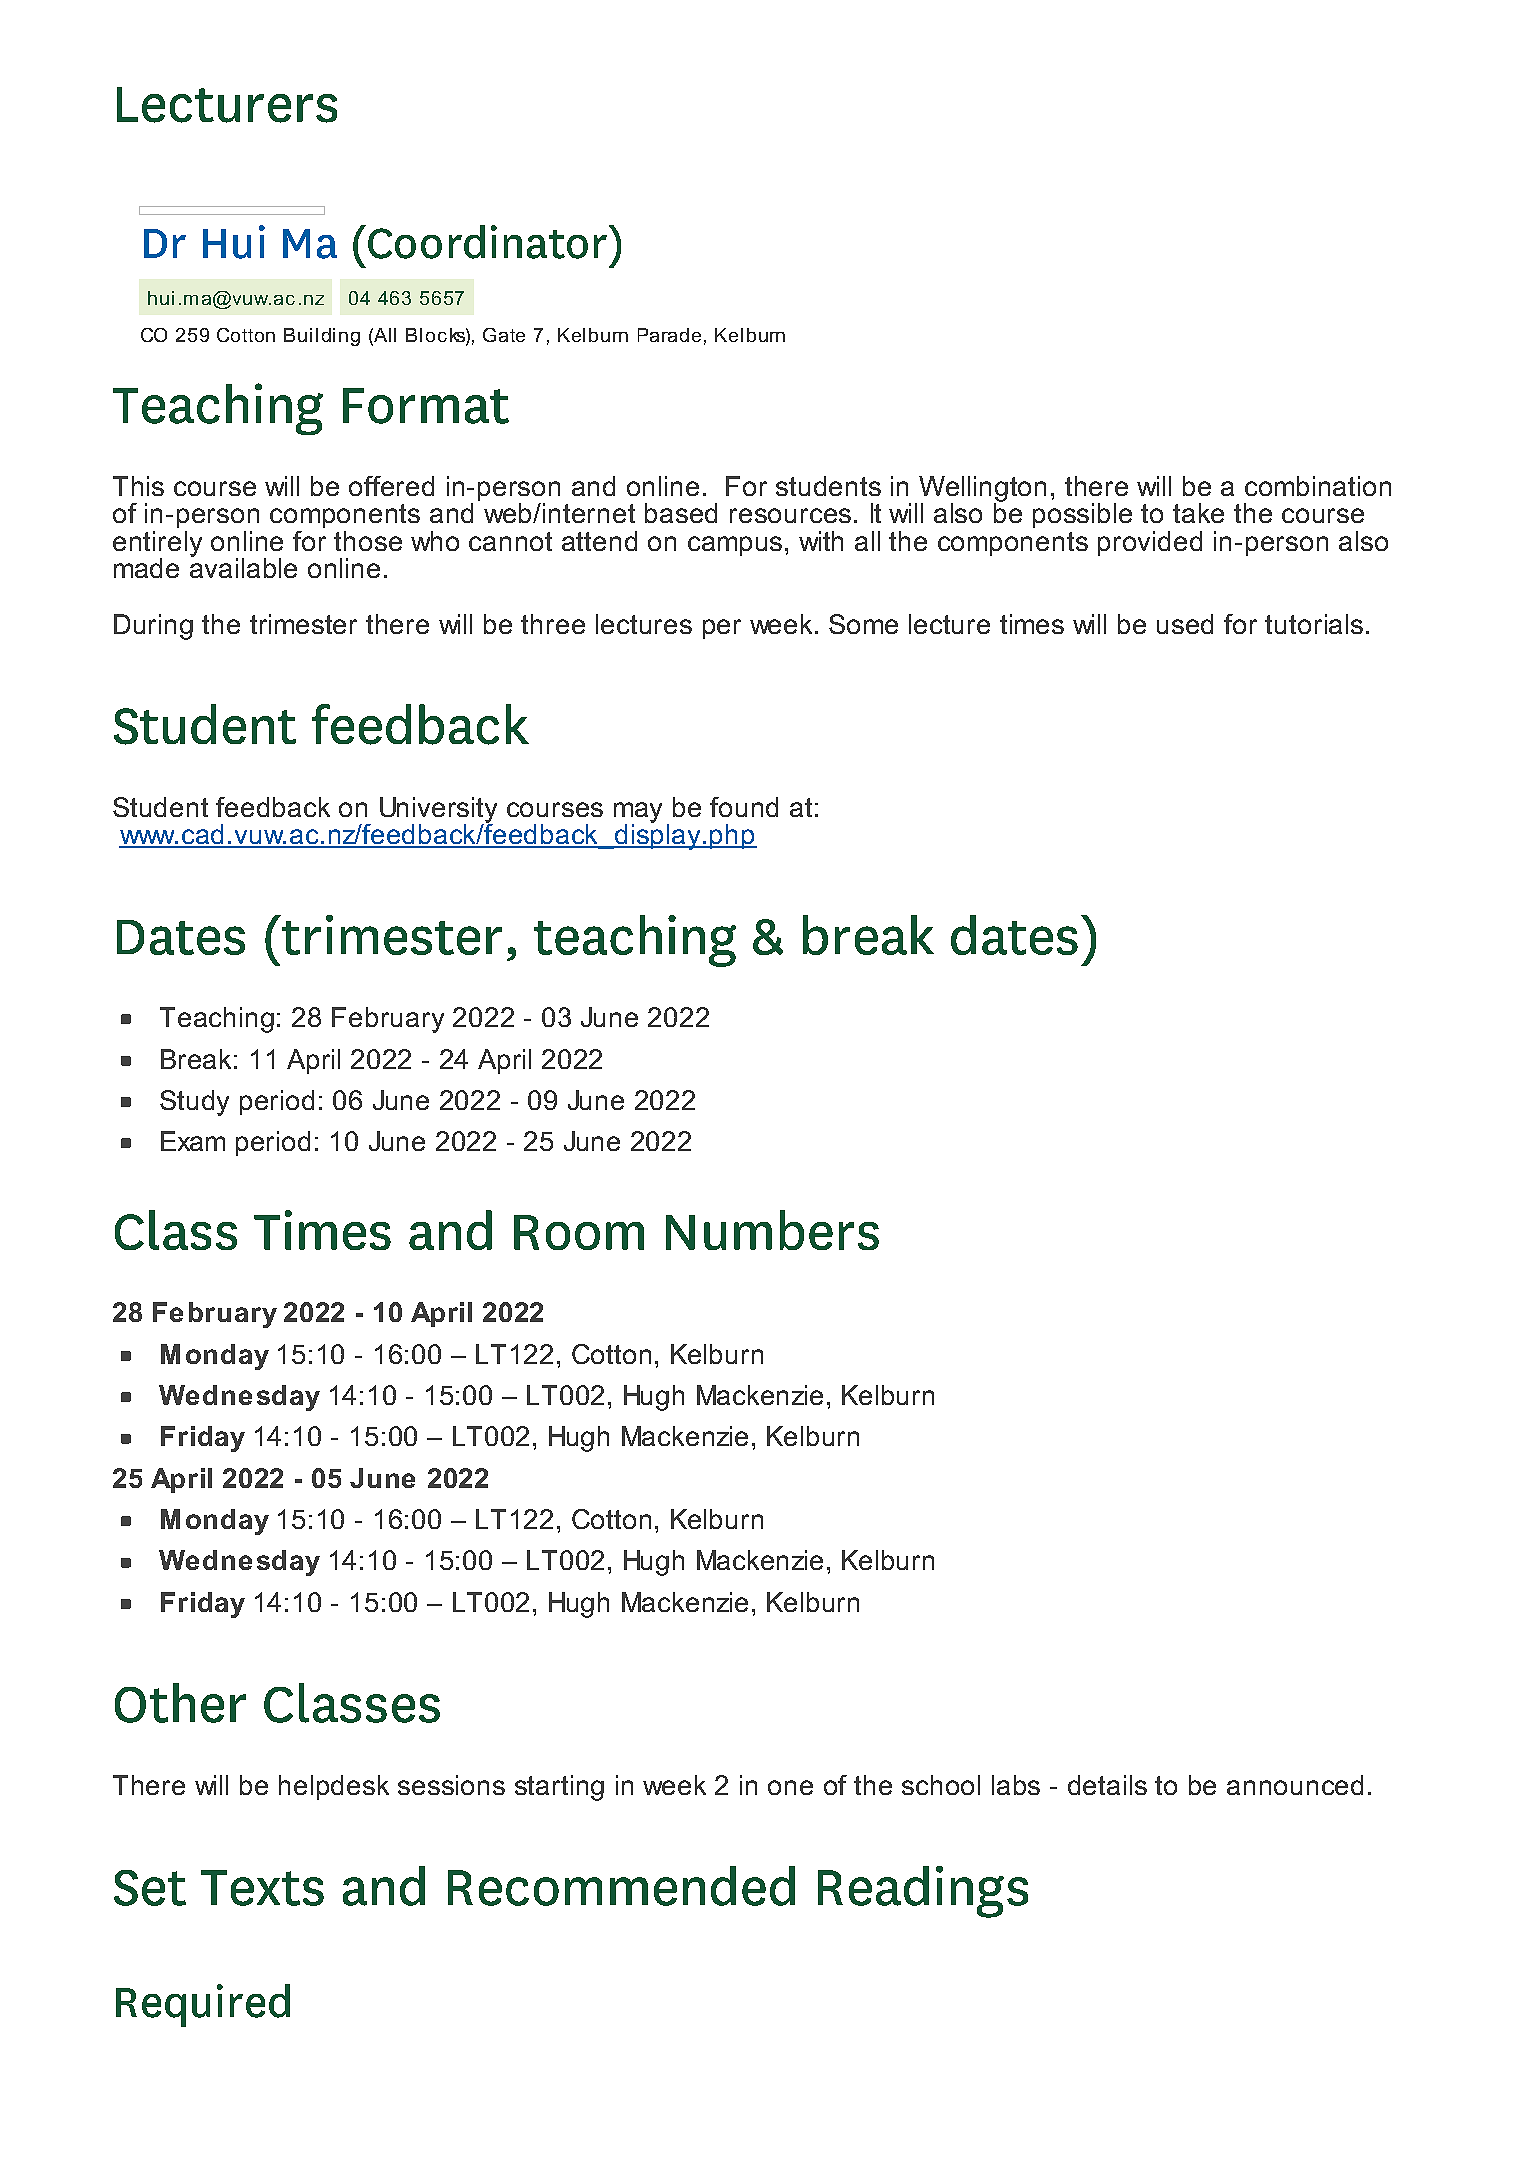  What do you see at coordinates (262, 1888) in the screenshot?
I see `Texts` at bounding box center [262, 1888].
